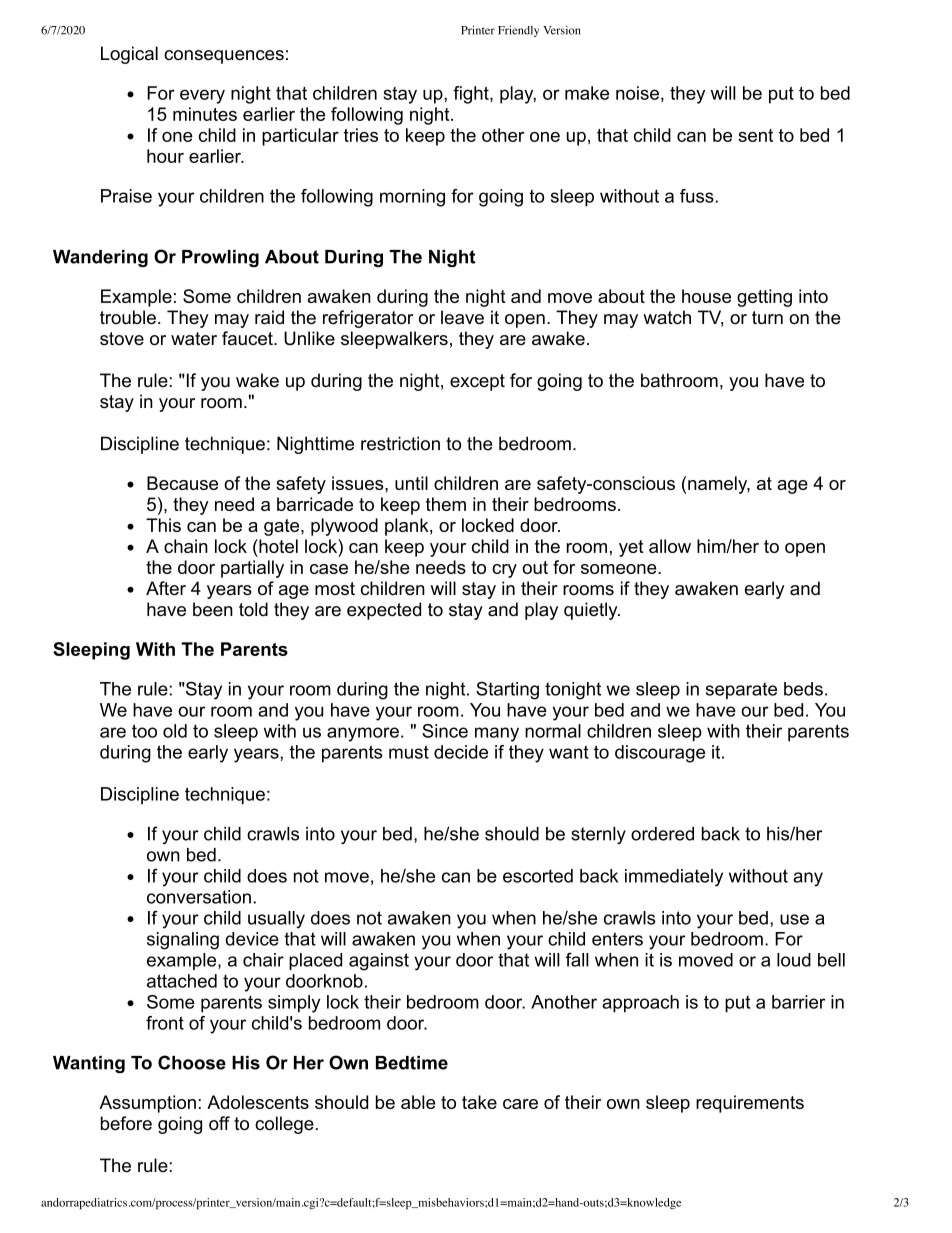  What do you see at coordinates (755, 135) in the page?
I see `sent` at bounding box center [755, 135].
